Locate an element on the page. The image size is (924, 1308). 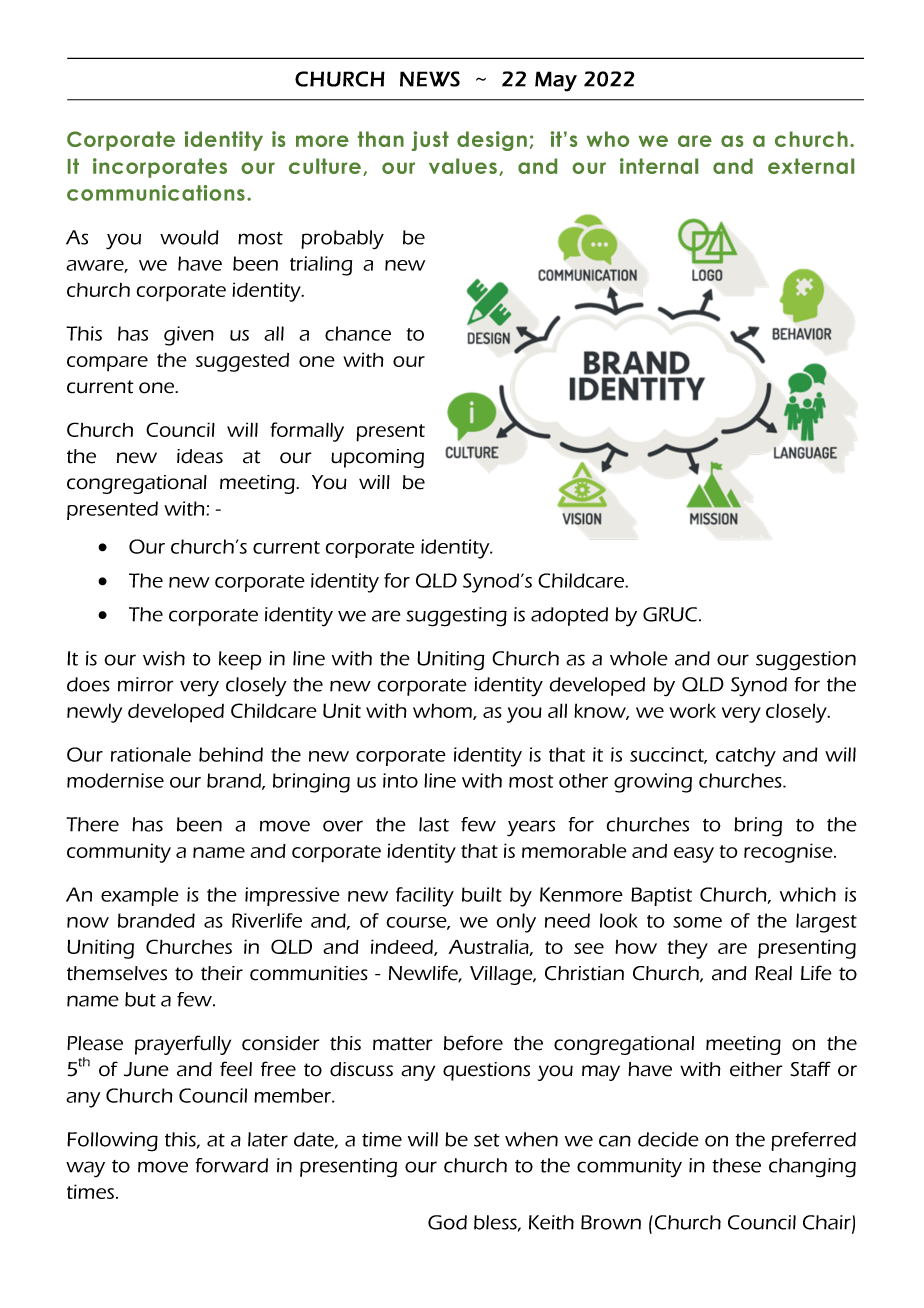
suggestion is located at coordinates (806, 661).
